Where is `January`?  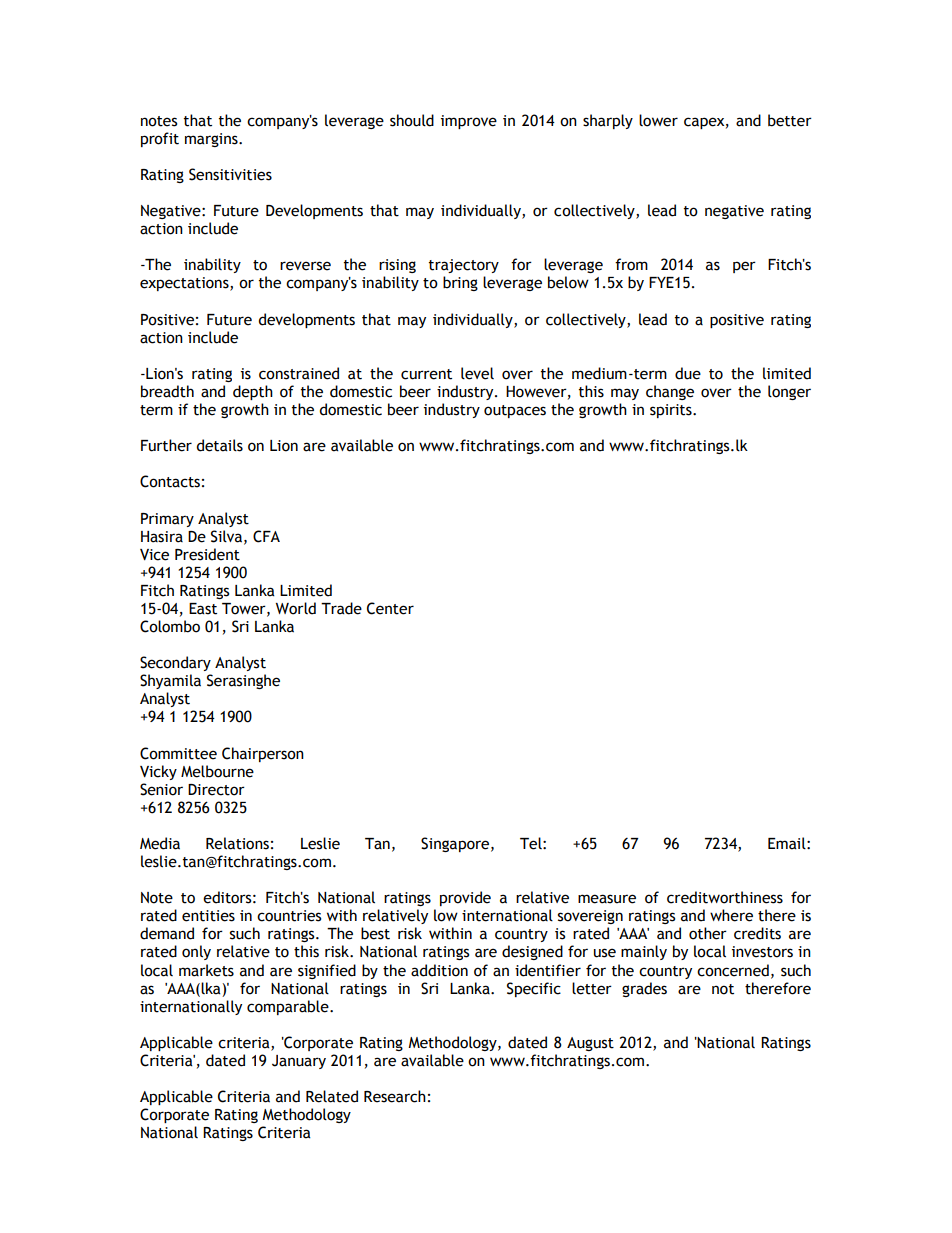
January is located at coordinates (299, 1062).
